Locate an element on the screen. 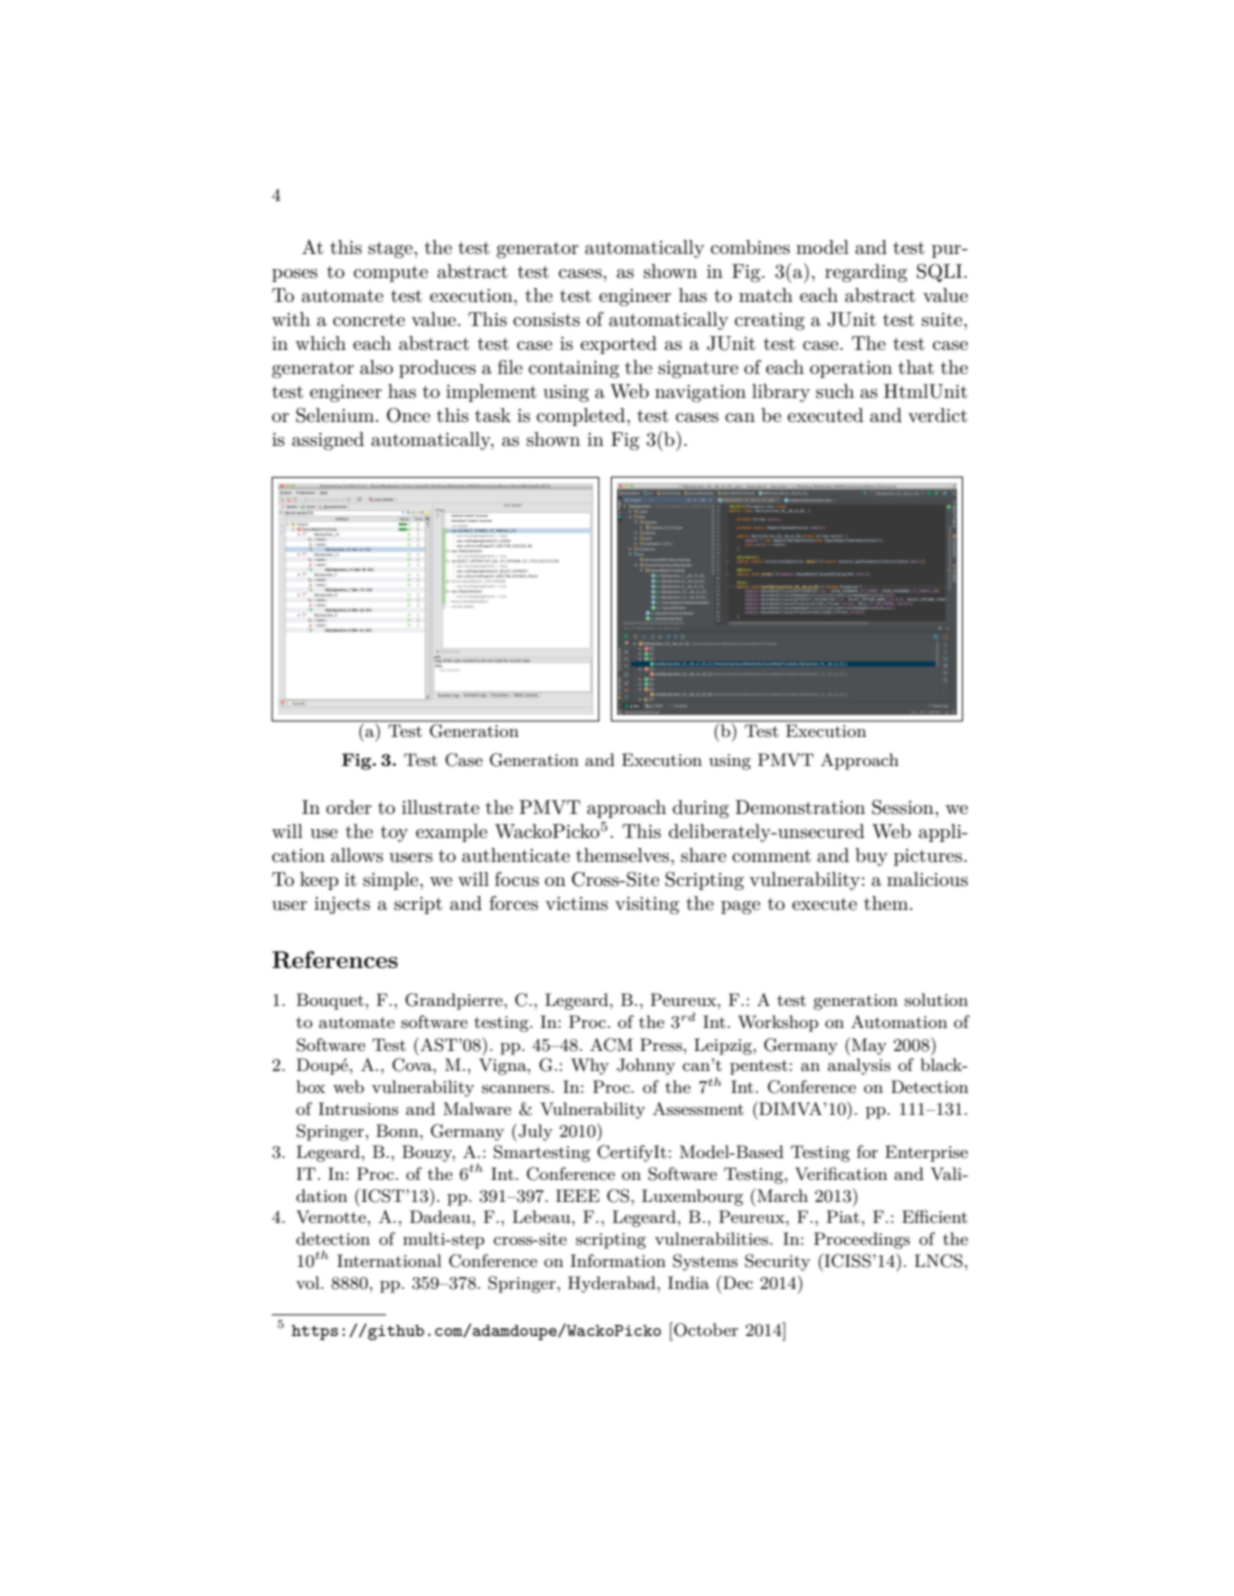  References is located at coordinates (335, 960).
